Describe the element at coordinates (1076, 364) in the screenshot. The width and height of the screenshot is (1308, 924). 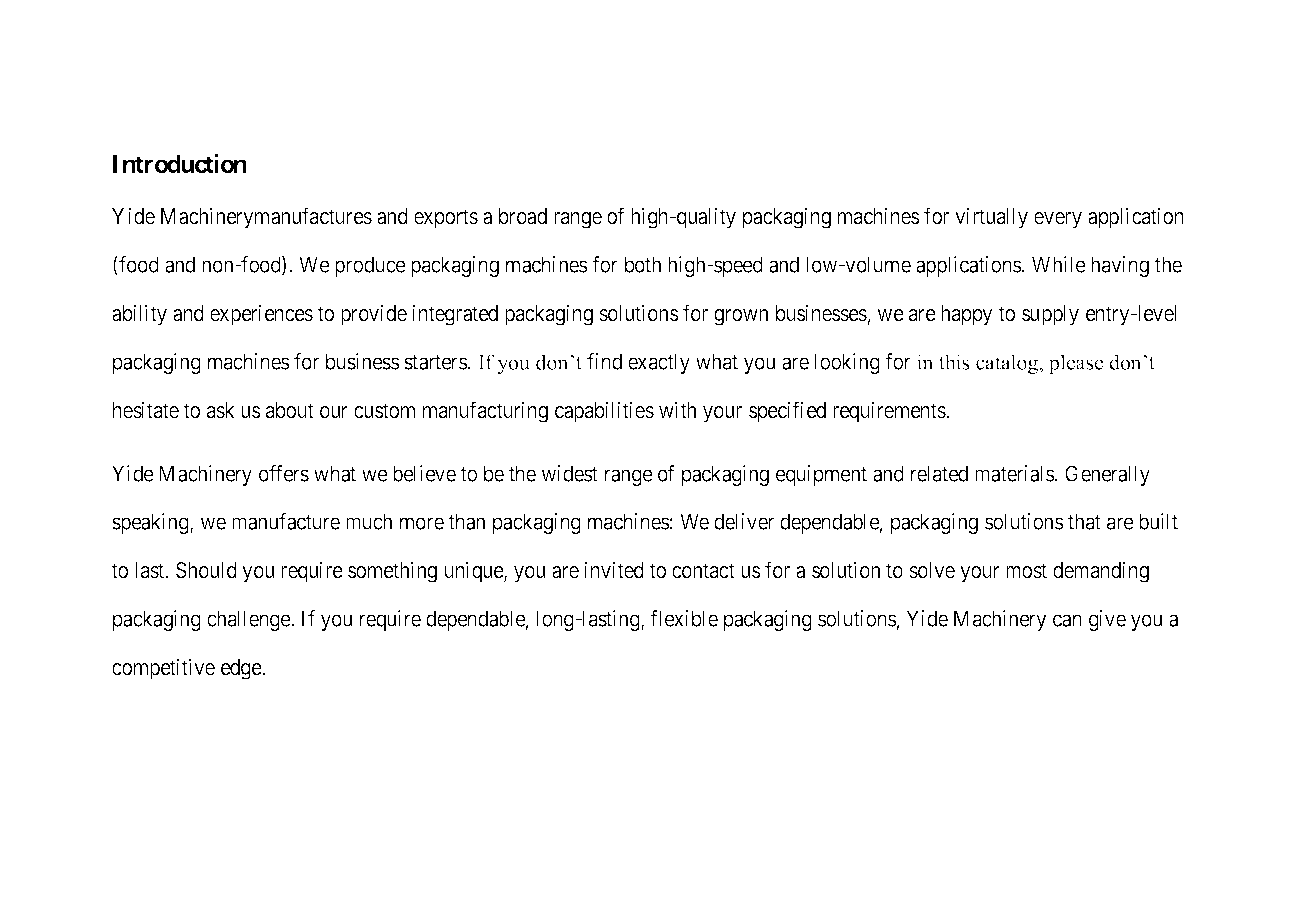
I see `please` at that location.
